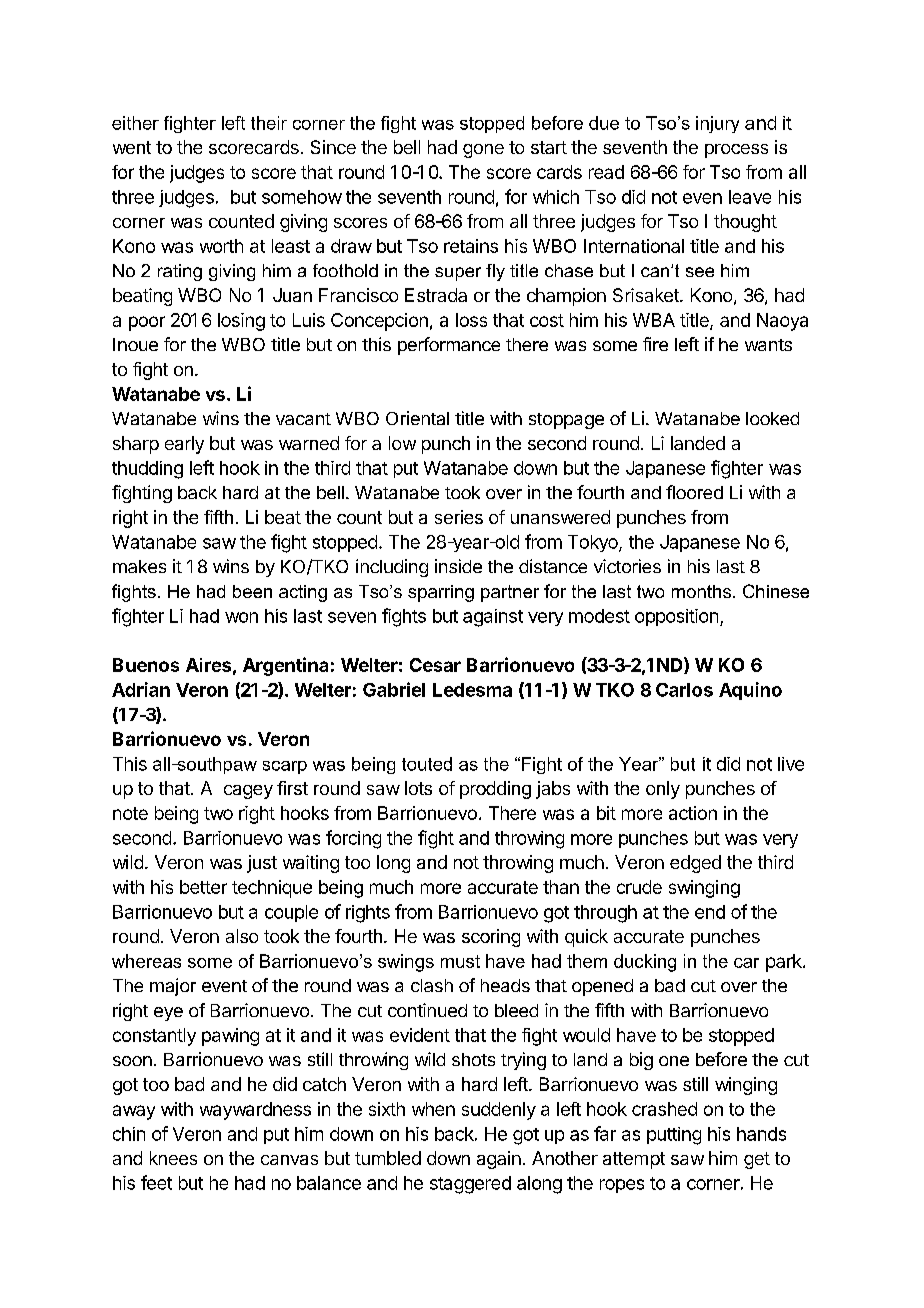  Describe the element at coordinates (693, 813) in the screenshot. I see `action` at that location.
